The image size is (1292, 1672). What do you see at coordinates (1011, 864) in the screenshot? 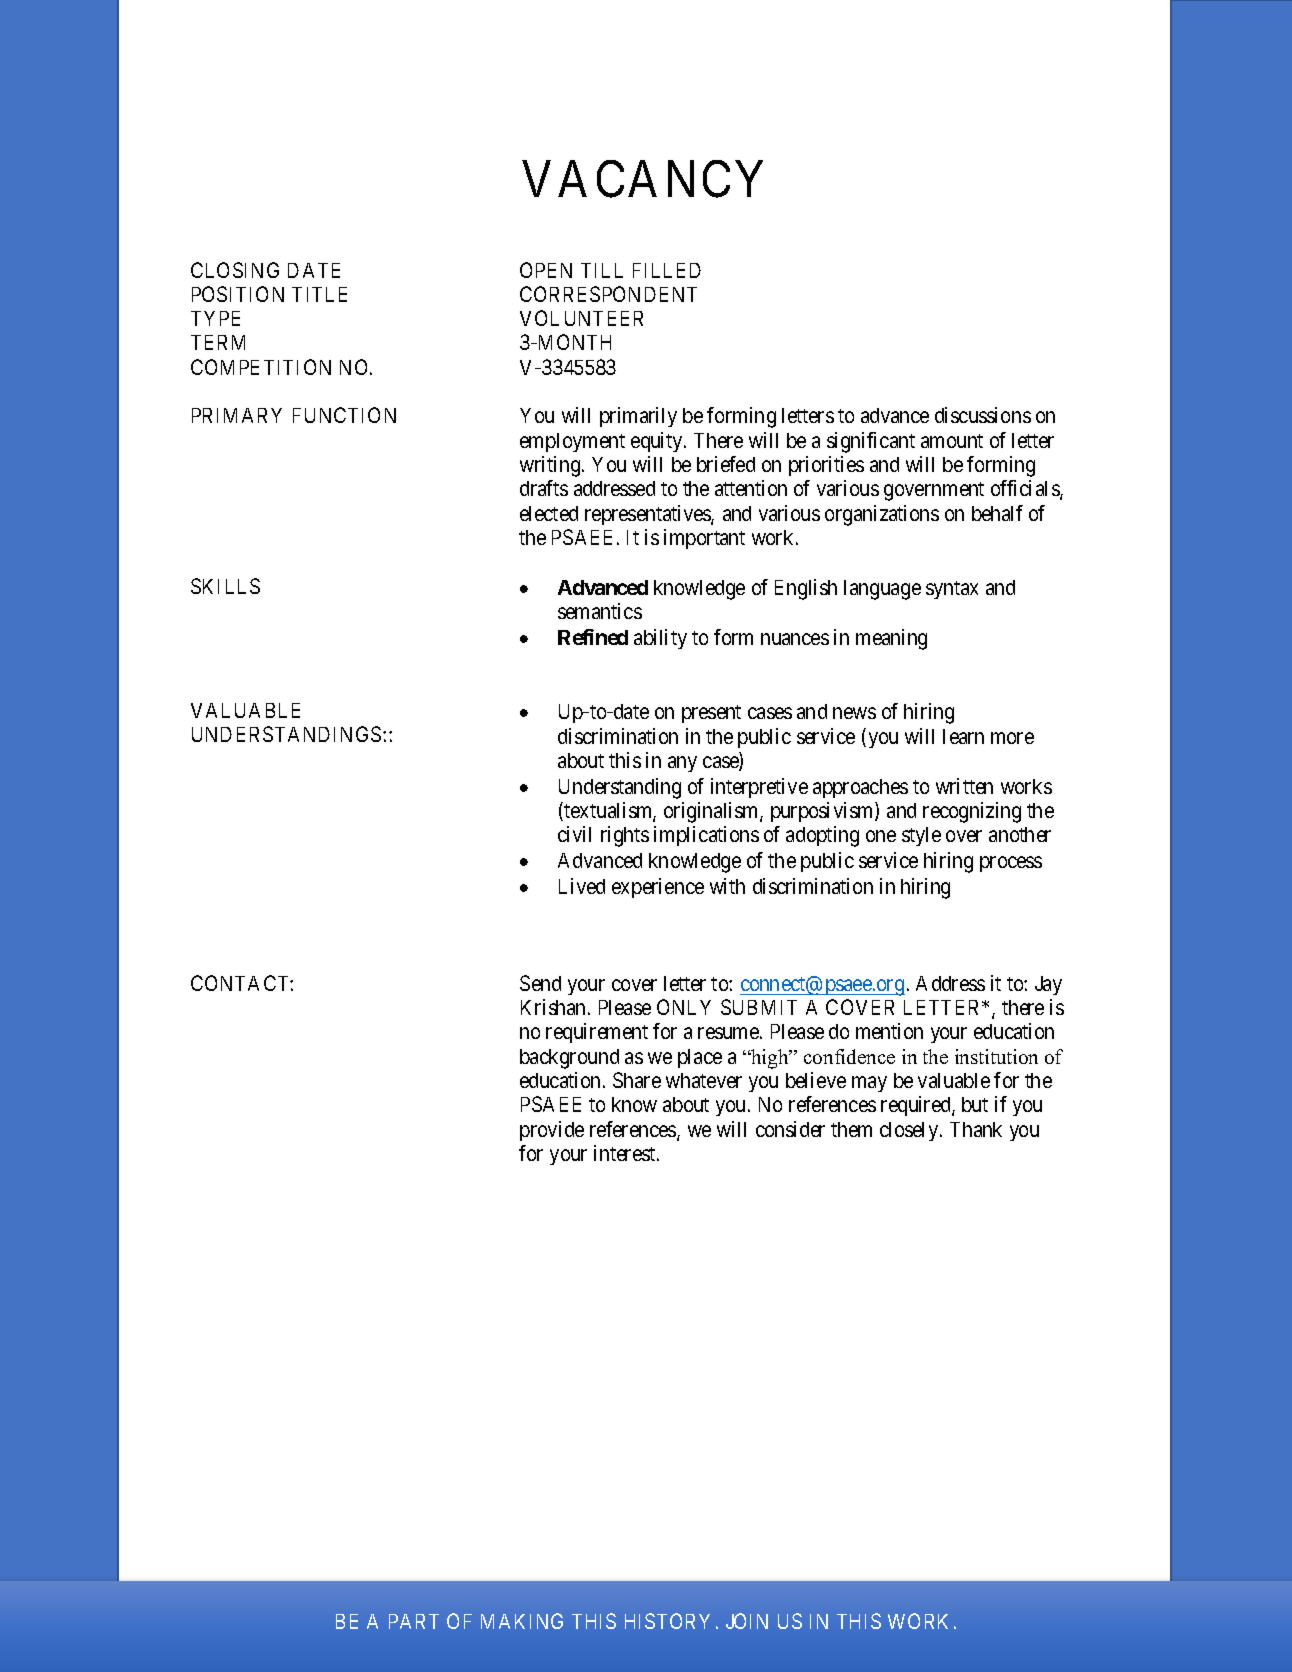
I see `process` at bounding box center [1011, 864].
